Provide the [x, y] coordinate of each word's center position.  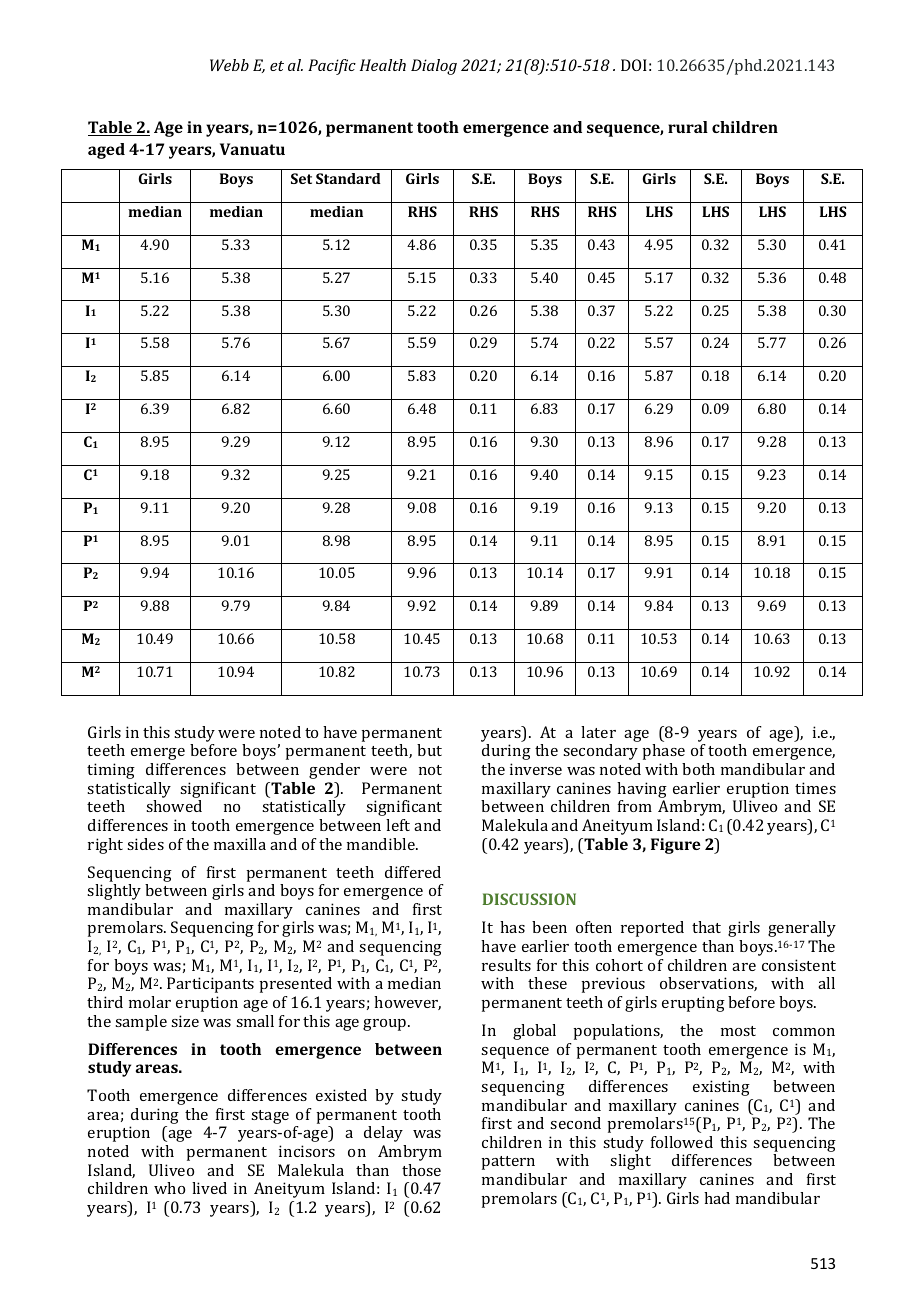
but [429, 750]
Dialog [434, 67]
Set [301, 178]
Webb [229, 65]
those [421, 1170]
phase [663, 752]
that [706, 927]
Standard [348, 178]
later [598, 732]
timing [111, 771]
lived [209, 1188]
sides [145, 844]
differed [413, 872]
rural [688, 127]
